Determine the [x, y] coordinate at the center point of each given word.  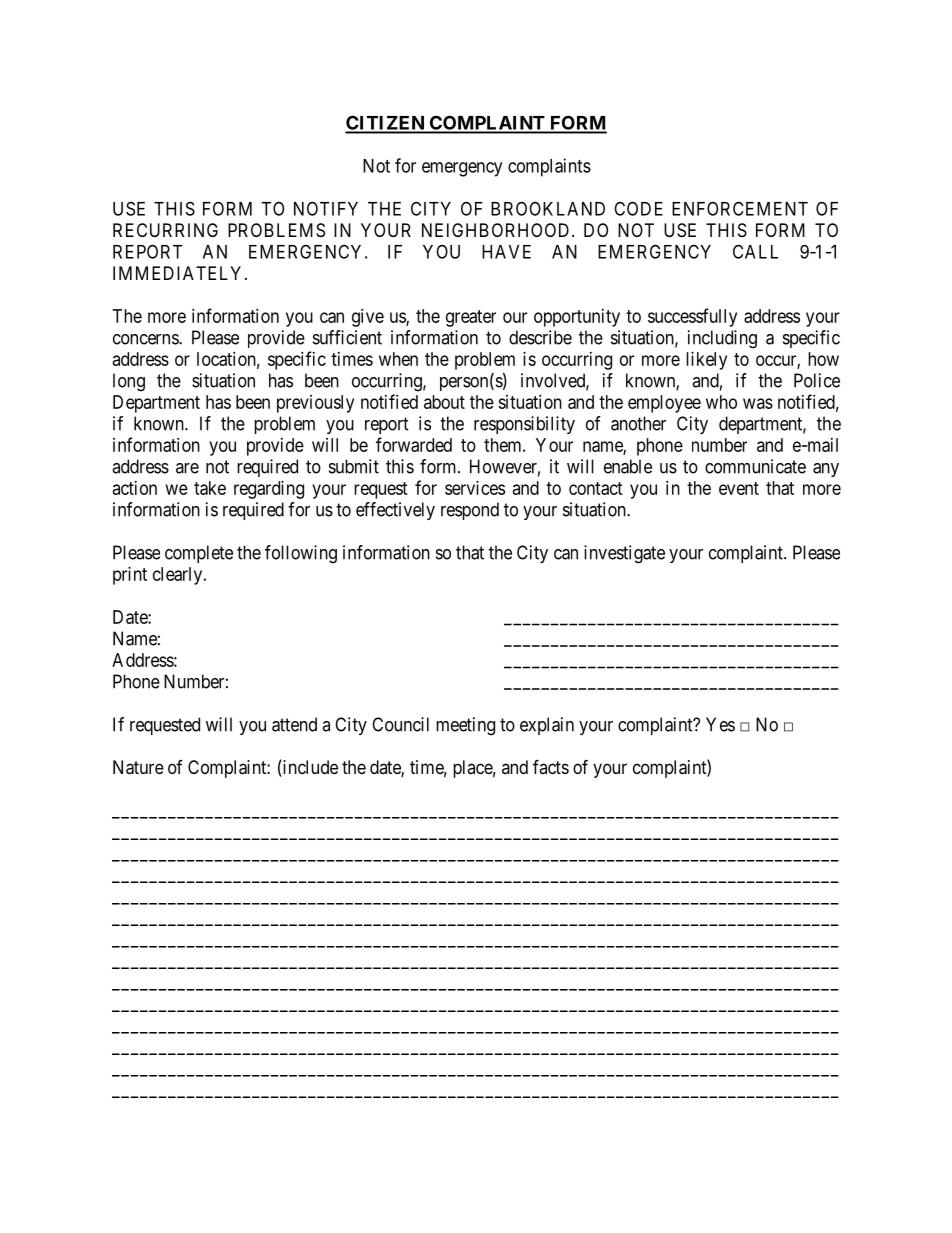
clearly [179, 576]
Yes [720, 724]
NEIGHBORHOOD [497, 230]
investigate [624, 554]
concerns [146, 339]
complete [199, 554]
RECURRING [165, 230]
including [722, 339]
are [187, 468]
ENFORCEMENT [740, 208]
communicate [755, 466]
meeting [465, 726]
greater [471, 318]
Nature [138, 767]
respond [470, 511]
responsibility [524, 425]
